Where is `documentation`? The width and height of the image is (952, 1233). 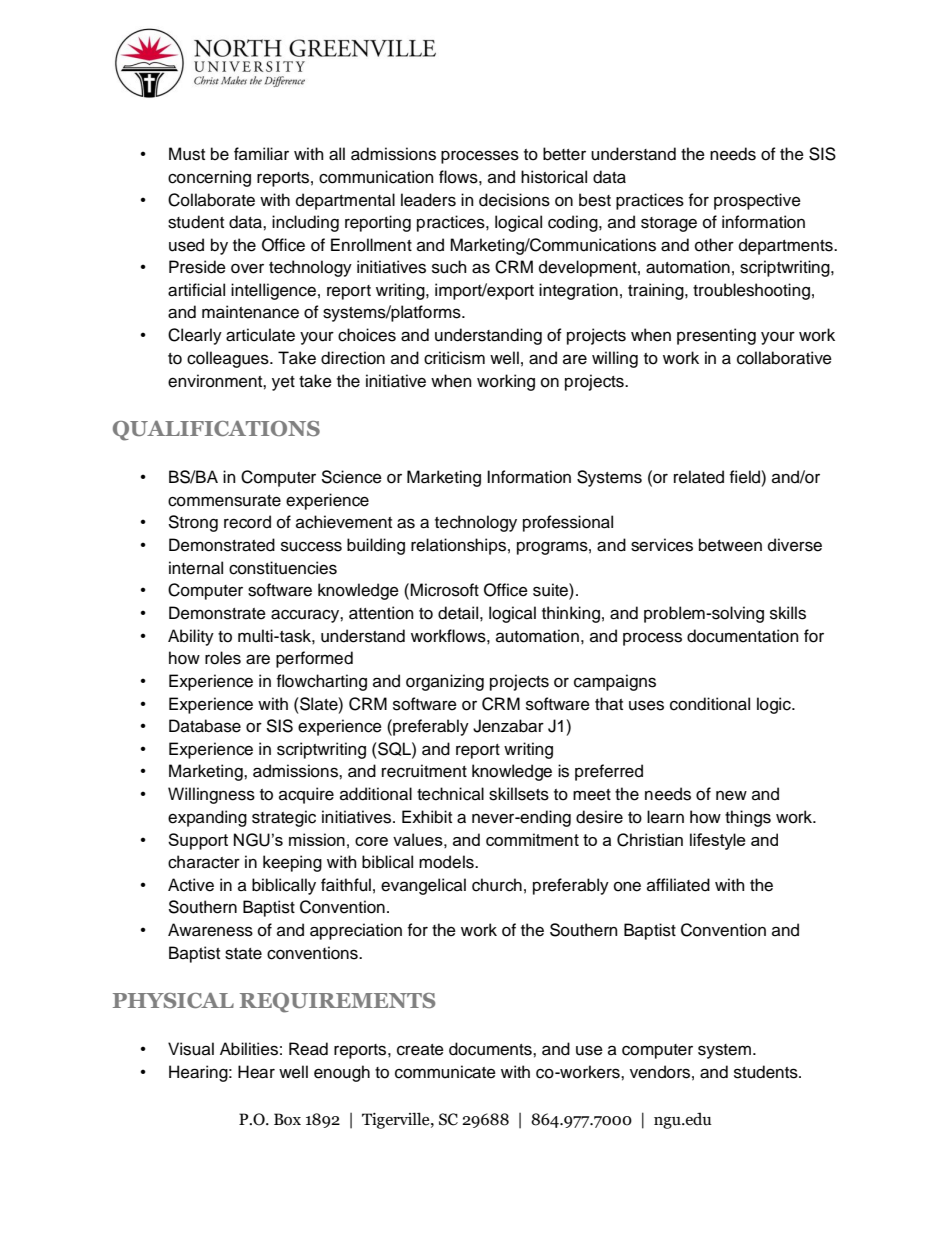 documentation is located at coordinates (743, 636).
